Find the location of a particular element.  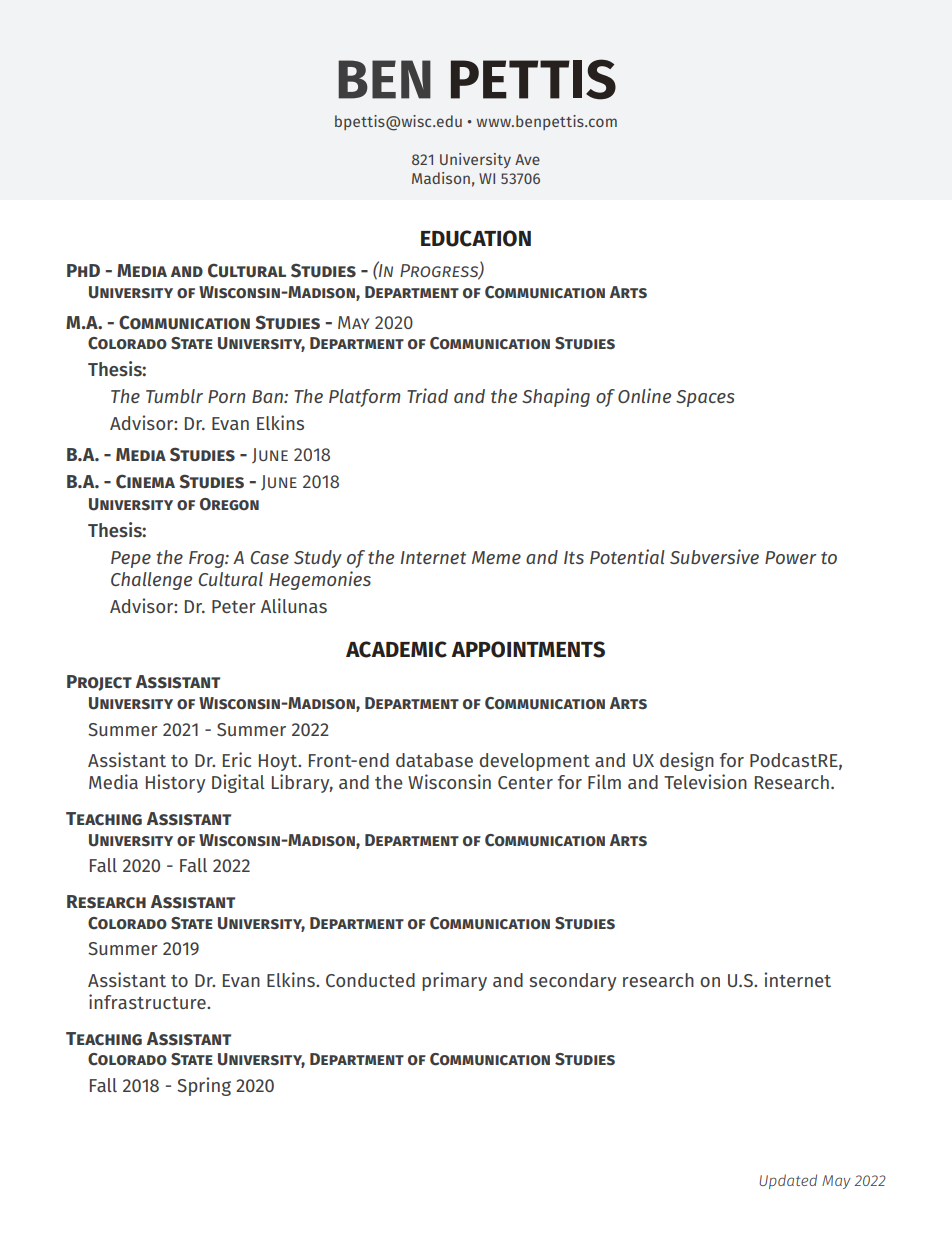

Project is located at coordinates (99, 683).
